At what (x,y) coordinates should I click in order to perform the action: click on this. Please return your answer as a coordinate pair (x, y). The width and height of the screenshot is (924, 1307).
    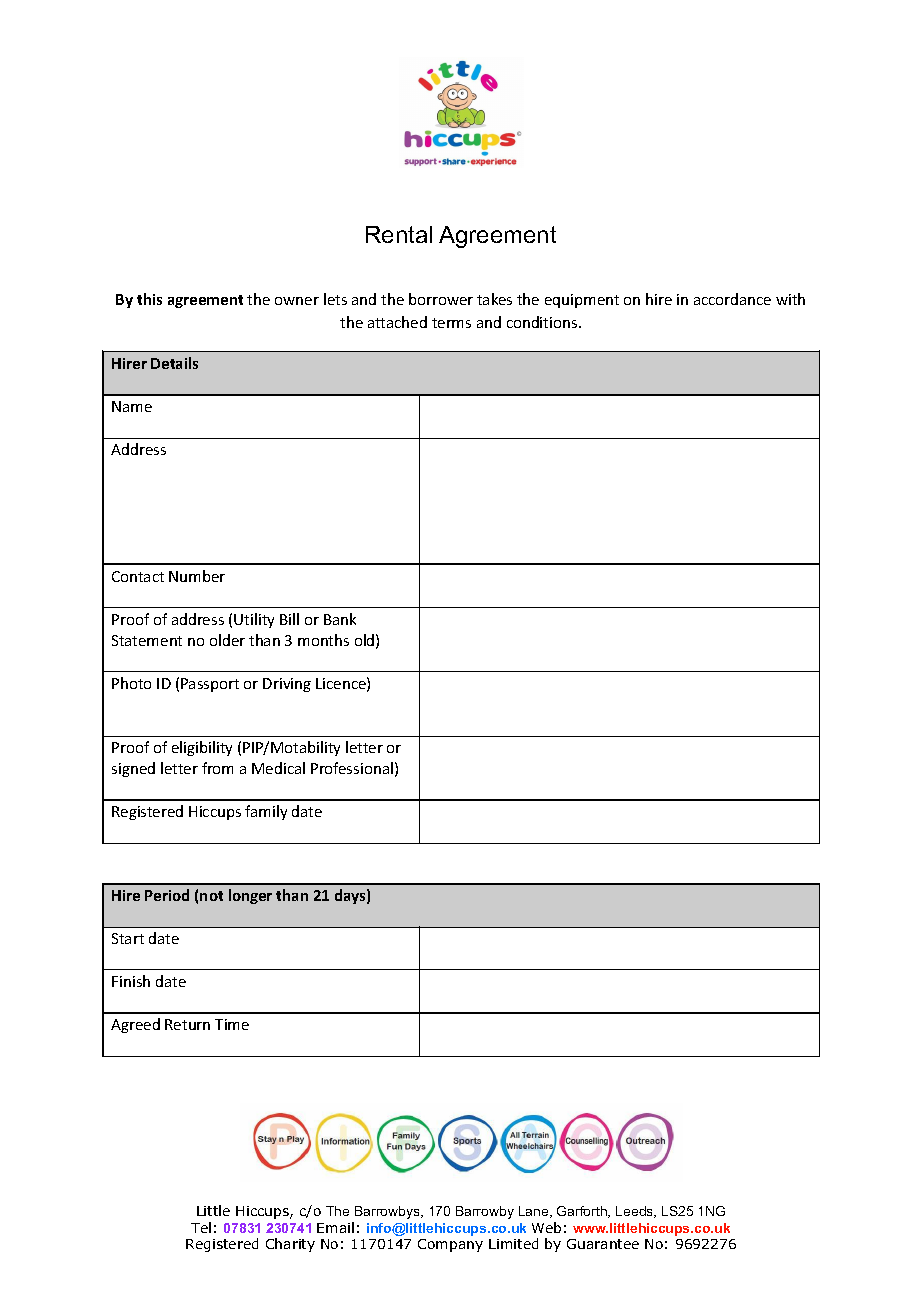
    Looking at the image, I should click on (149, 299).
